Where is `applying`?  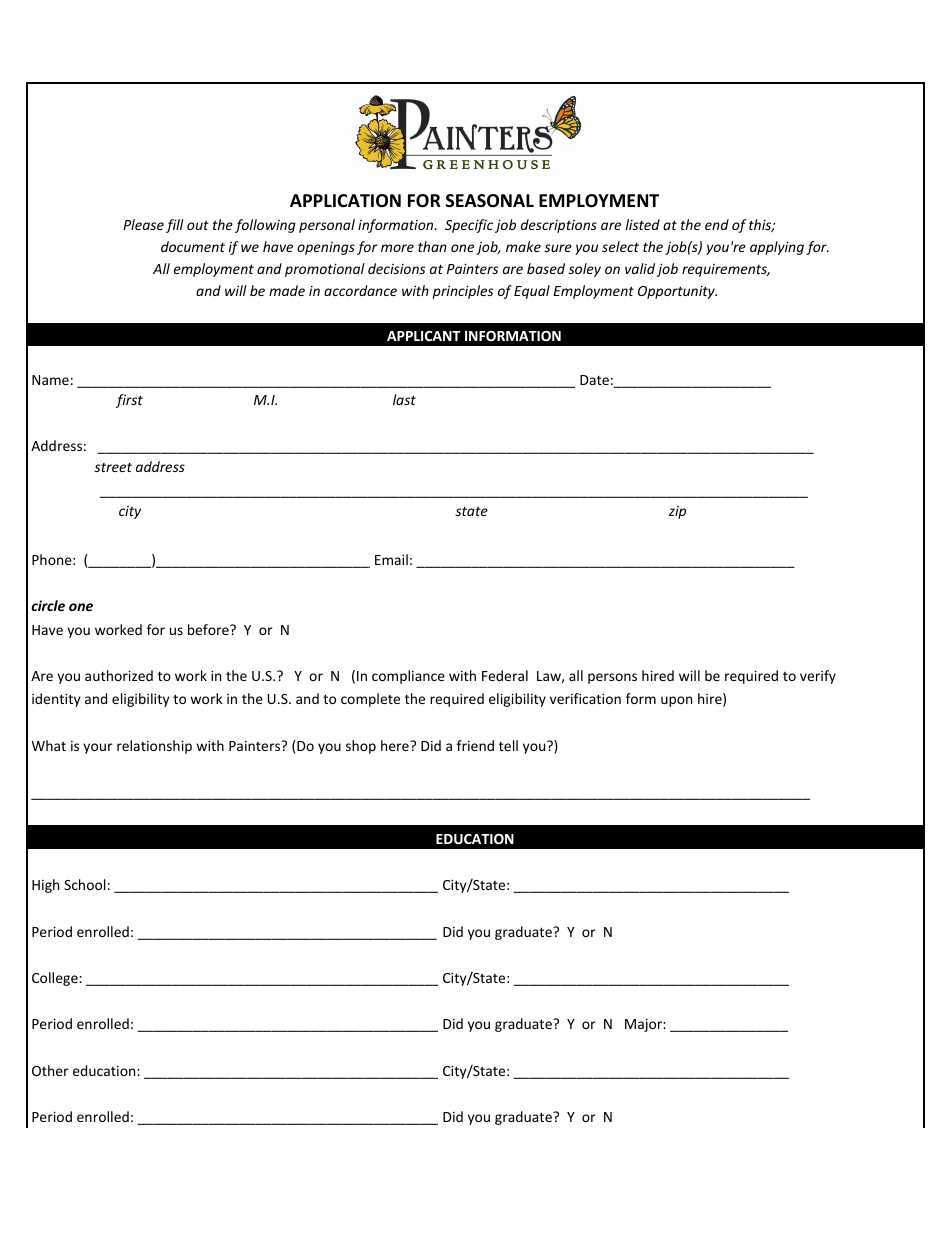
applying is located at coordinates (777, 248).
